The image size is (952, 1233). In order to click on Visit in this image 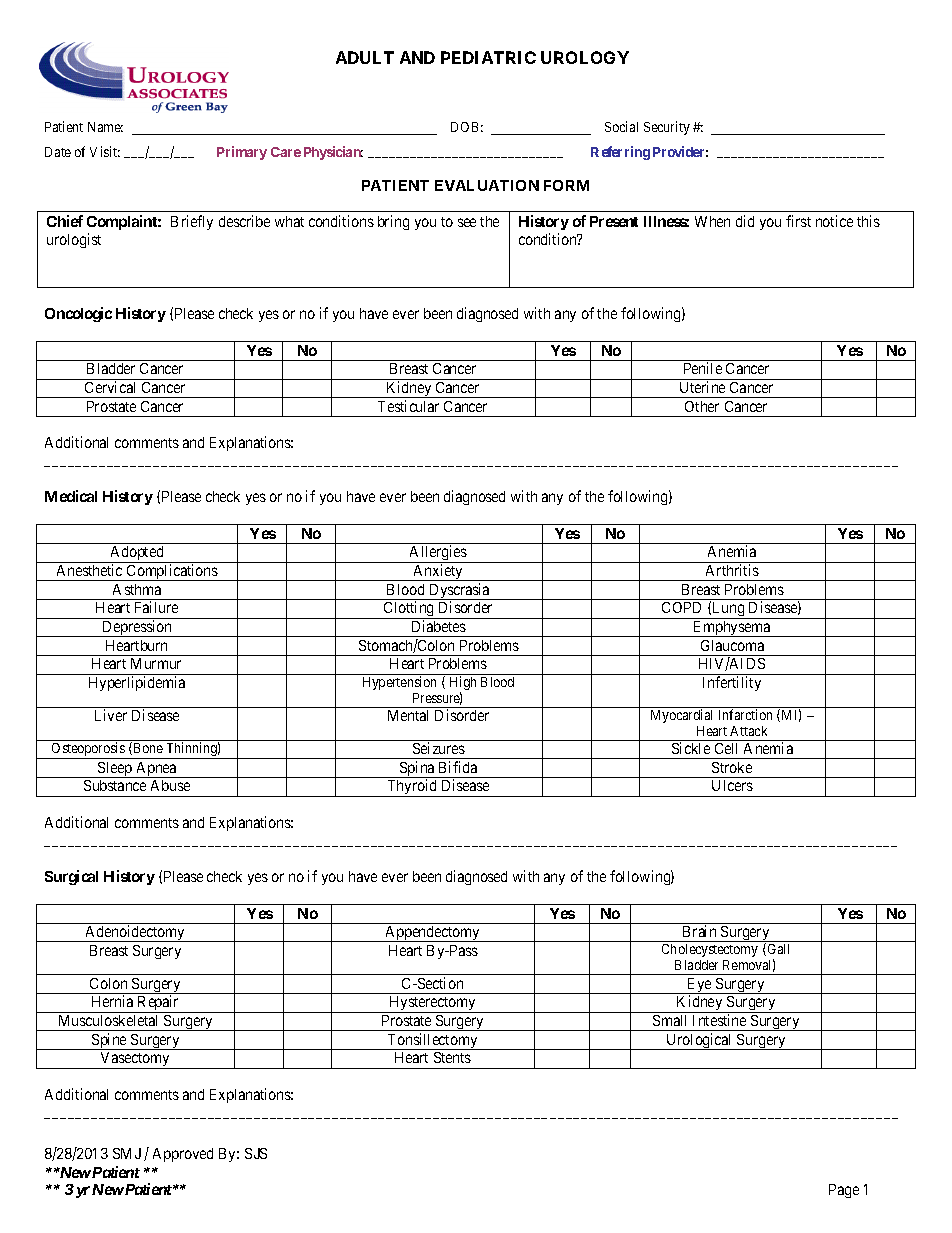, I will do `click(105, 151)`.
